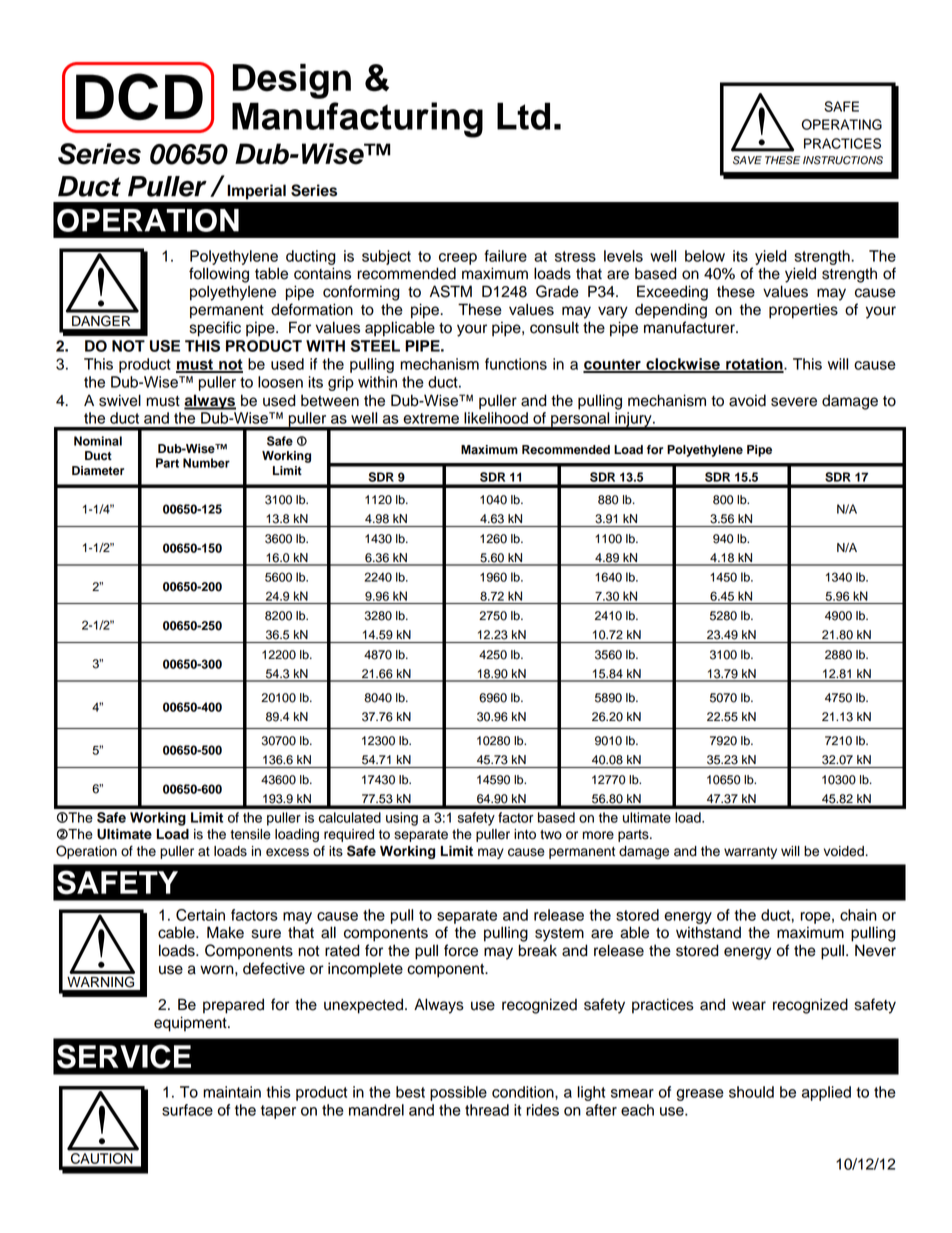  What do you see at coordinates (458, 1093) in the screenshot?
I see `possible` at bounding box center [458, 1093].
